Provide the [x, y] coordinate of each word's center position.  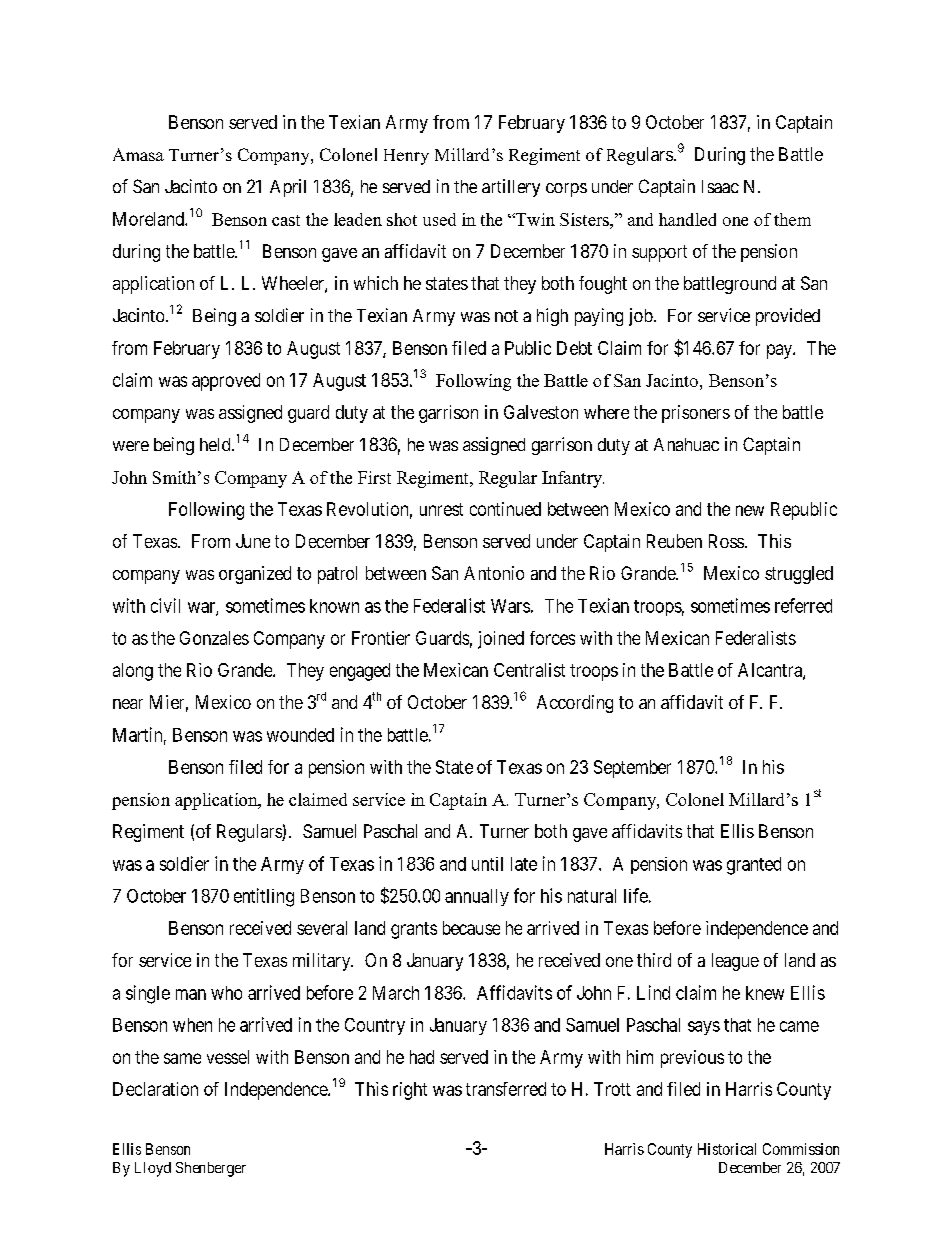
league [735, 962]
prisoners [696, 414]
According [575, 704]
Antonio [494, 573]
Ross [726, 541]
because [471, 928]
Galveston [541, 412]
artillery [511, 188]
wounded [300, 735]
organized [255, 575]
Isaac [720, 186]
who [226, 993]
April [288, 188]
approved [226, 382]
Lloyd [153, 1169]
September [632, 769]
